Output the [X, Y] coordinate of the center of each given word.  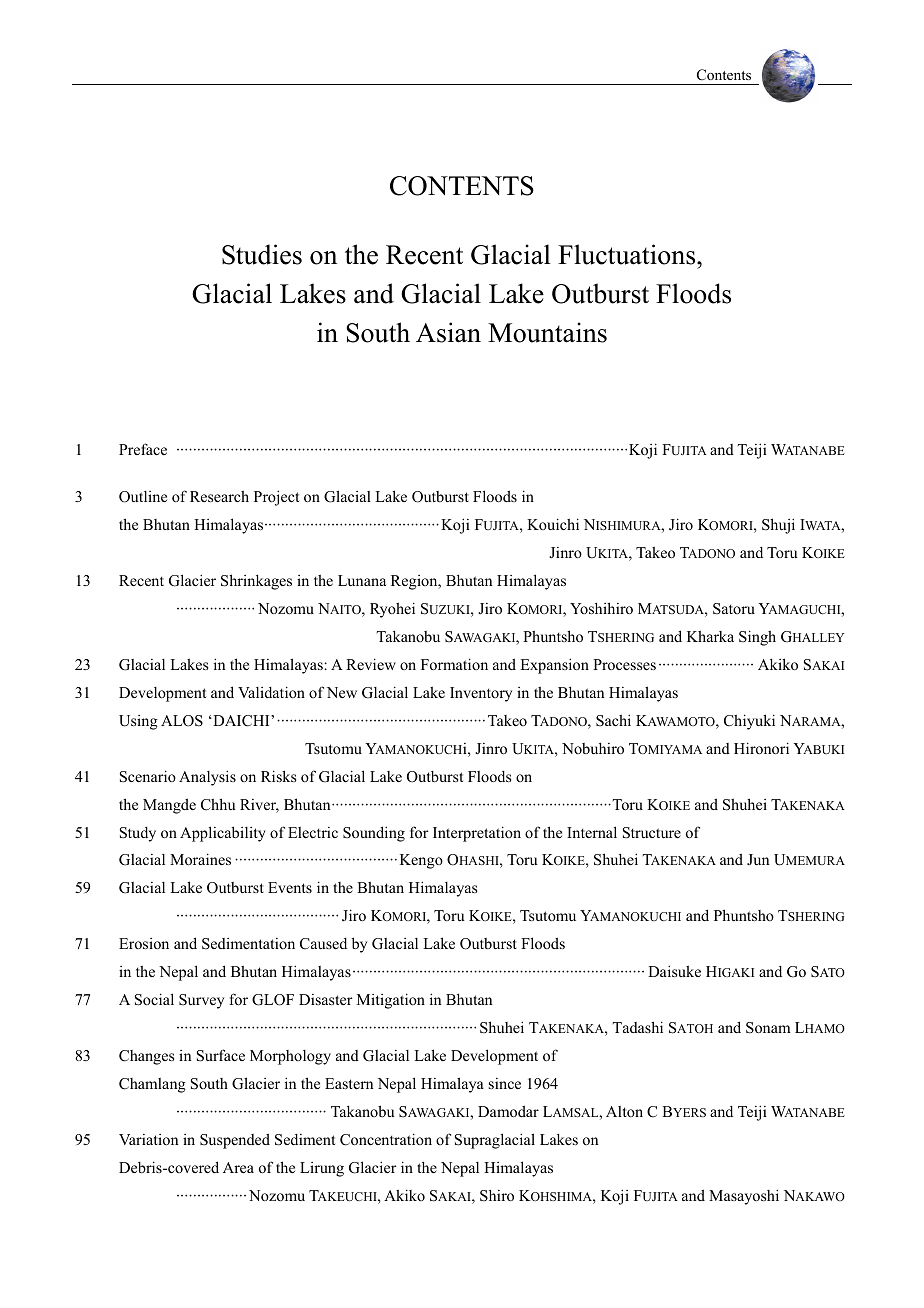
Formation [454, 664]
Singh [757, 638]
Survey [201, 1001]
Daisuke [674, 971]
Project [276, 498]
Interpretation [477, 834]
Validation [271, 692]
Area [238, 1167]
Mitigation [391, 1001]
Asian [448, 332]
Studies [262, 254]
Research [219, 496]
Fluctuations [628, 254]
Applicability [223, 834]
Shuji [778, 526]
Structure [652, 833]
